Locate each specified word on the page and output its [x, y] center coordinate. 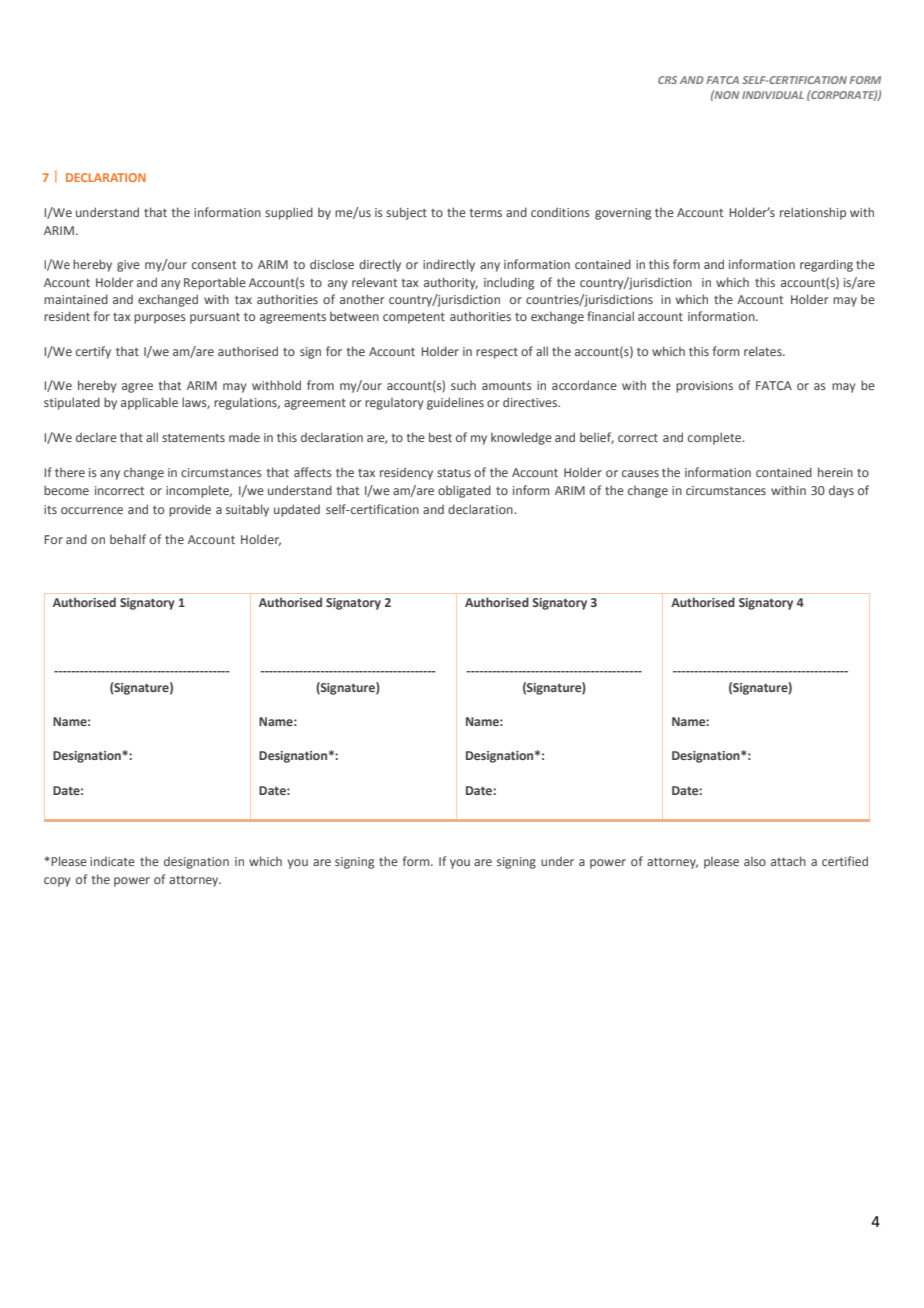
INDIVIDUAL [773, 95]
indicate [112, 861]
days [841, 492]
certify [93, 352]
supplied [289, 213]
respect [497, 353]
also [755, 861]
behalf [128, 539]
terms [485, 213]
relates [764, 351]
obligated [464, 491]
